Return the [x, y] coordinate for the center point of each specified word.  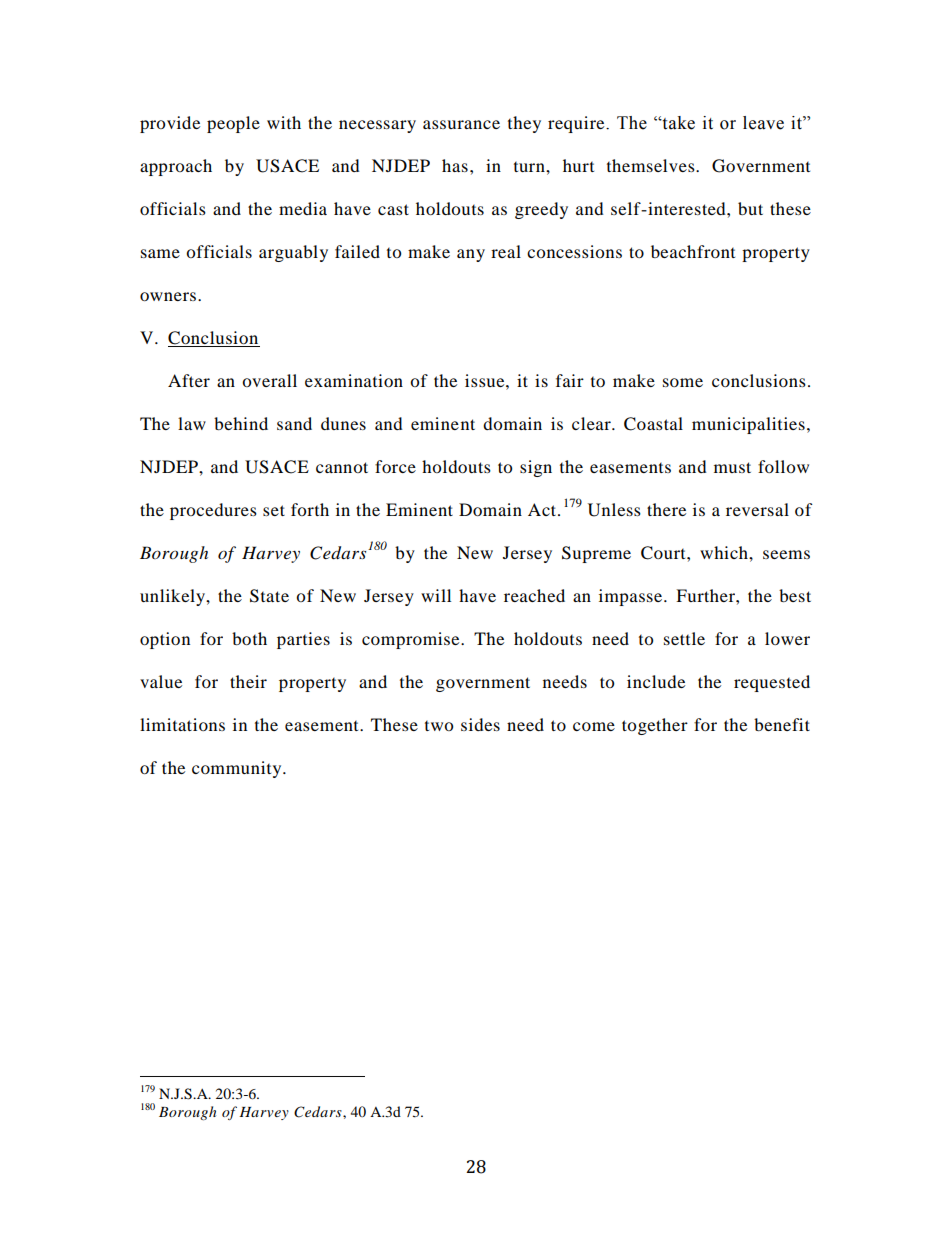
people [233, 124]
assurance [461, 124]
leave [763, 123]
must [732, 467]
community [238, 769]
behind [241, 423]
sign [536, 468]
